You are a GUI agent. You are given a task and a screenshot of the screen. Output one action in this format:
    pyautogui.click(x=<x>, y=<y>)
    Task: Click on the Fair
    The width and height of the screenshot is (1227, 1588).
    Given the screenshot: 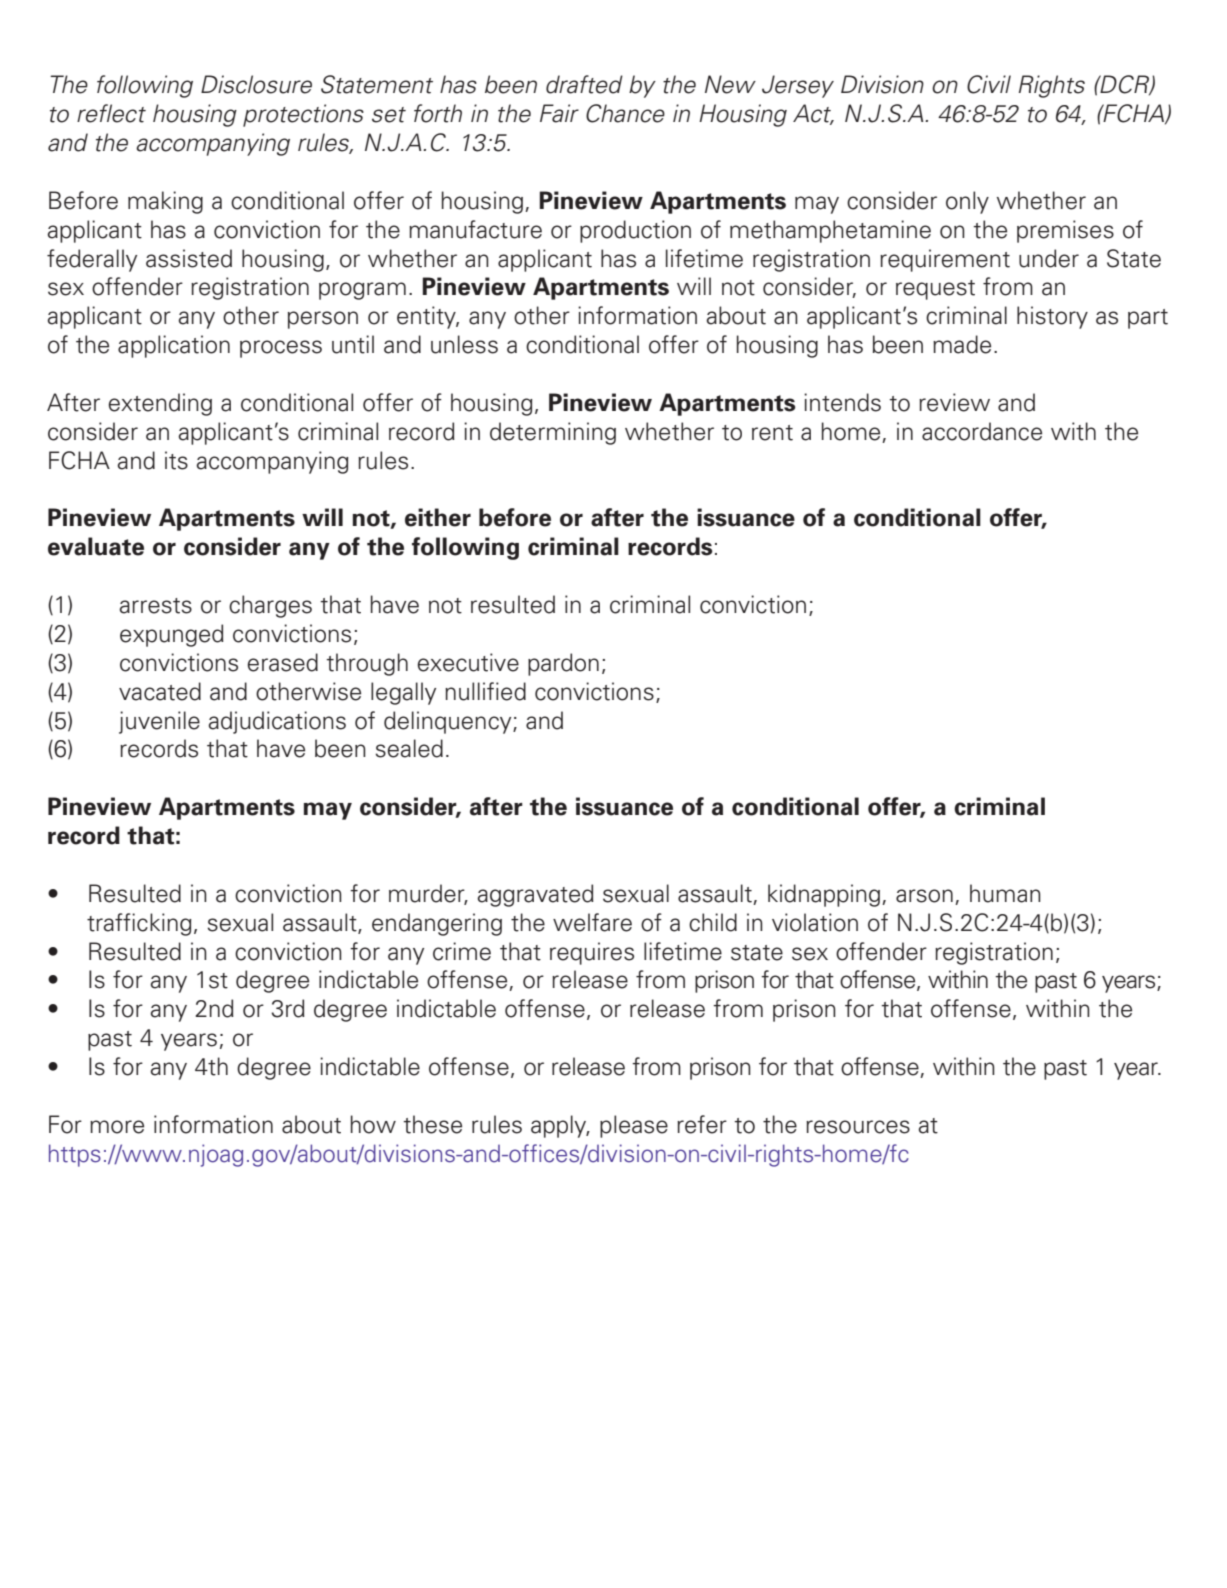 What is the action you would take?
    pyautogui.click(x=559, y=113)
